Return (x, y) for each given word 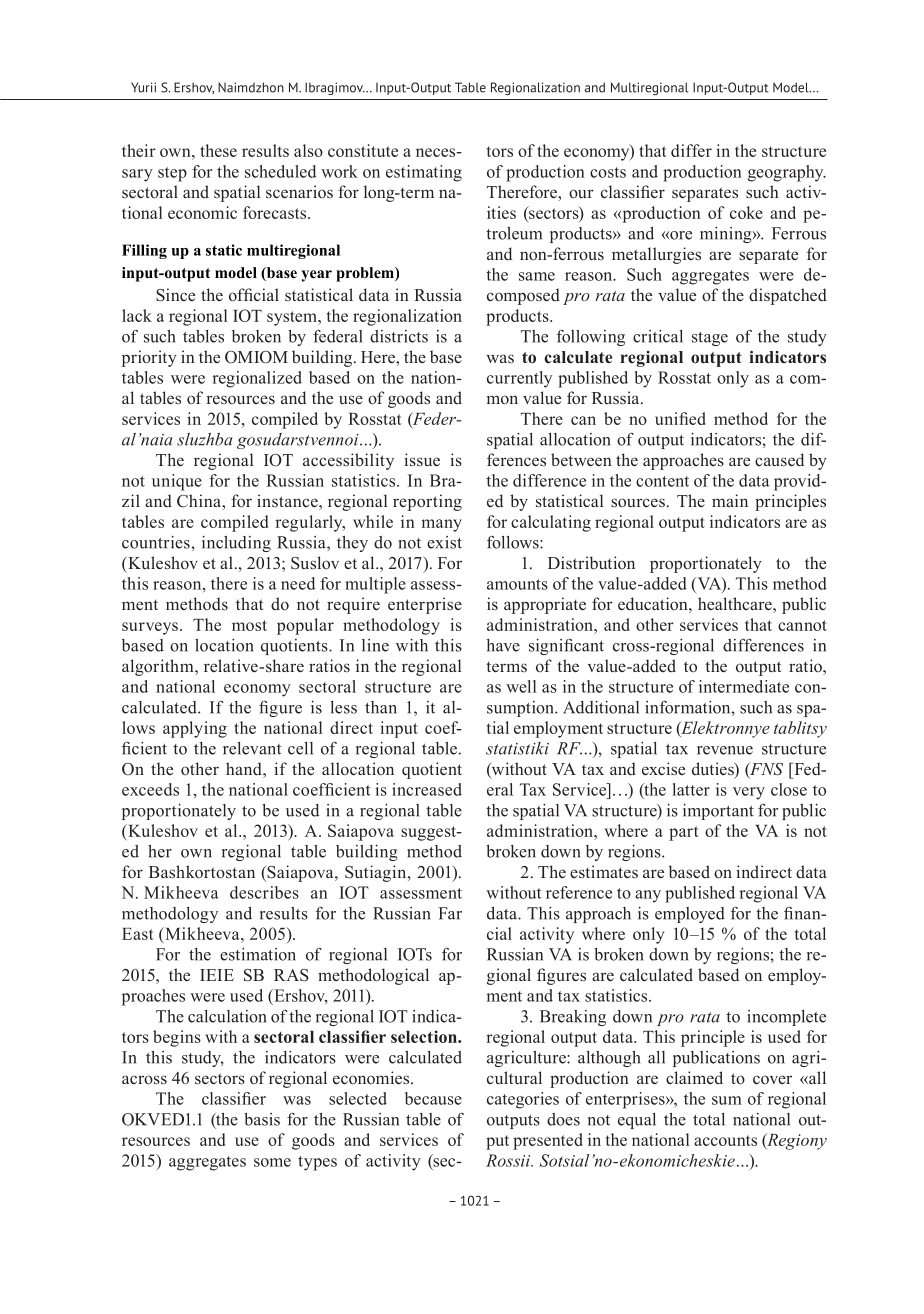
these (218, 150)
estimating (424, 173)
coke (746, 212)
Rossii (509, 1160)
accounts (725, 1140)
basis (262, 1119)
